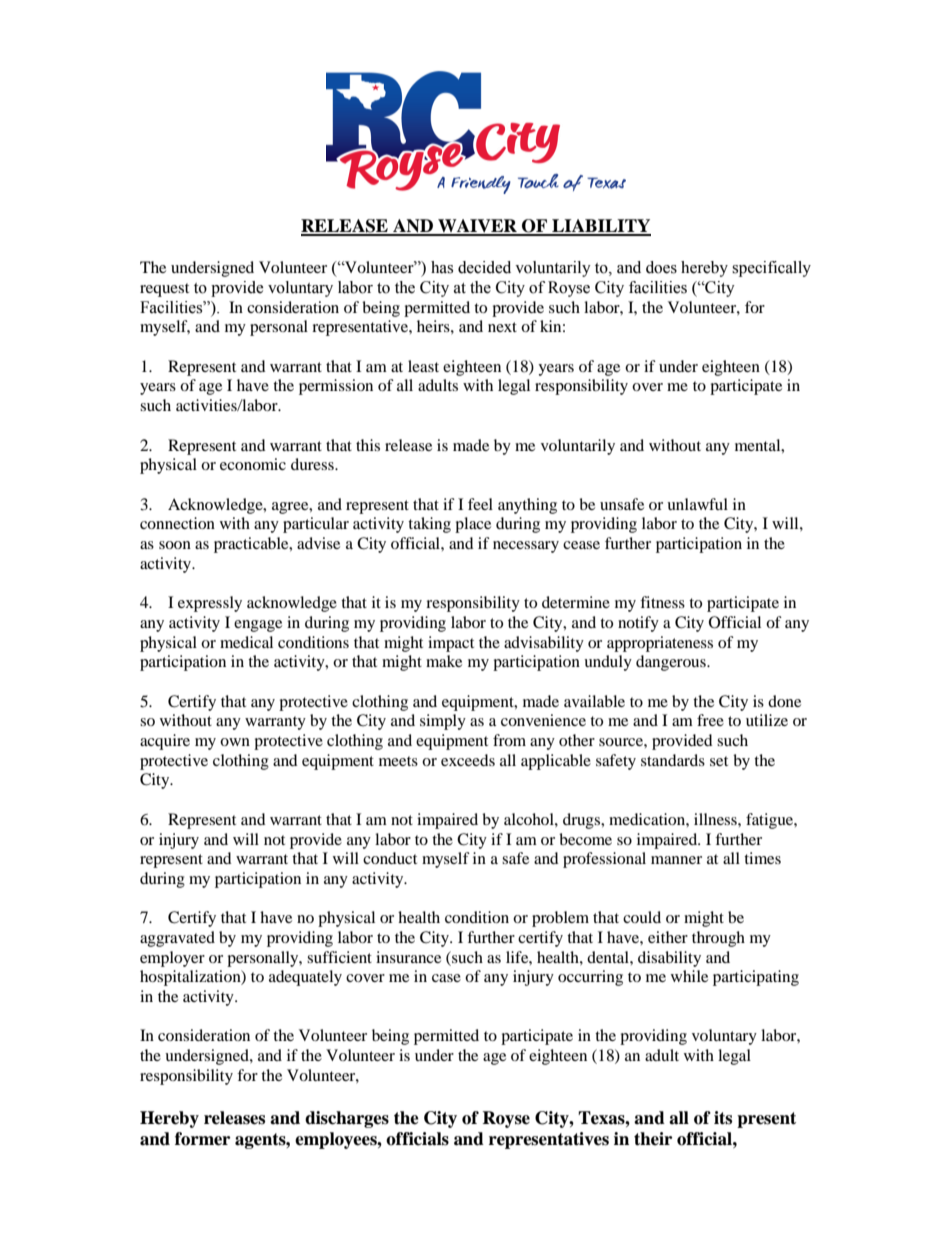 Image resolution: width=952 pixels, height=1233 pixels. I want to click on does, so click(661, 267).
